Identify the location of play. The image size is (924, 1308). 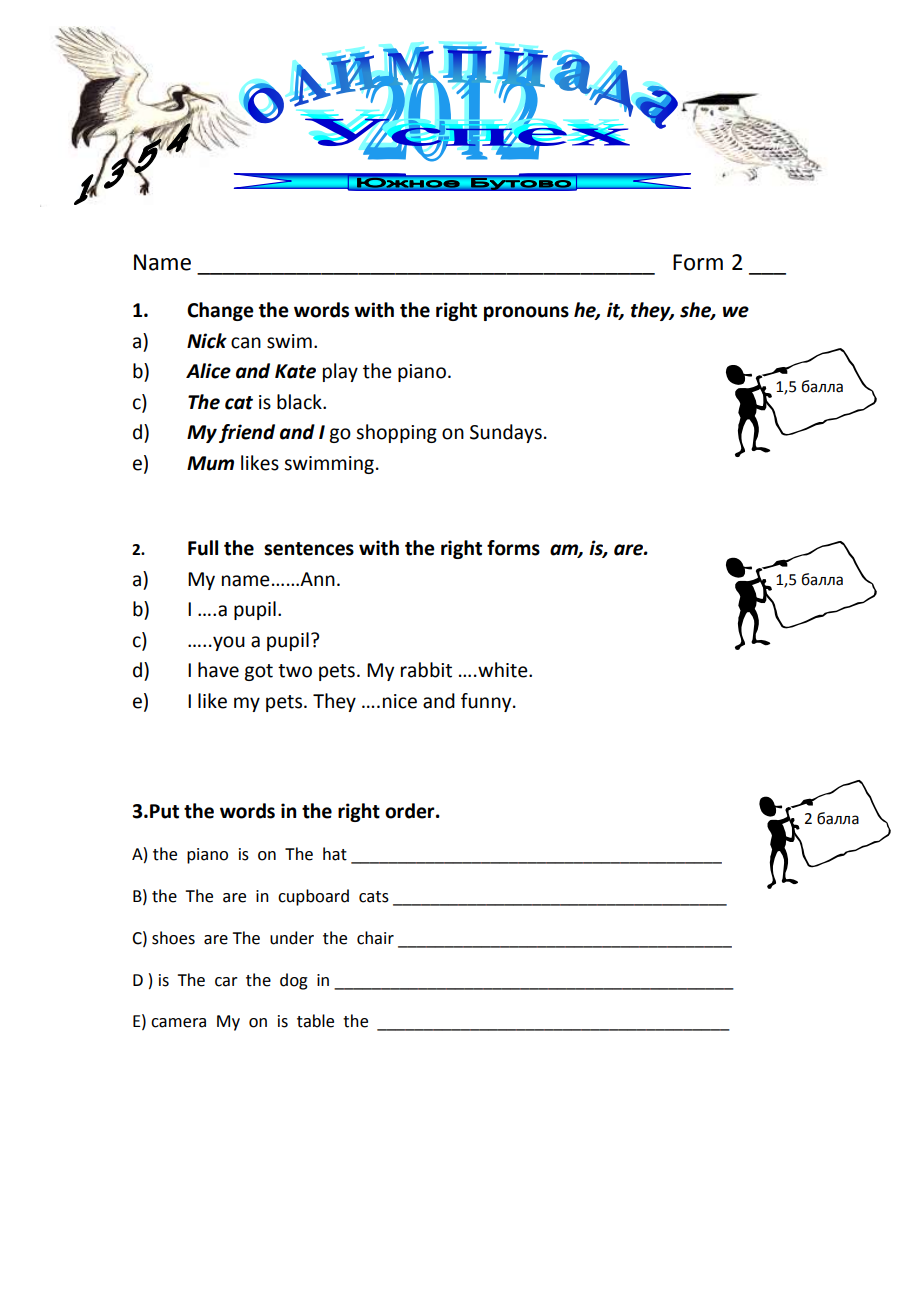
(340, 372).
